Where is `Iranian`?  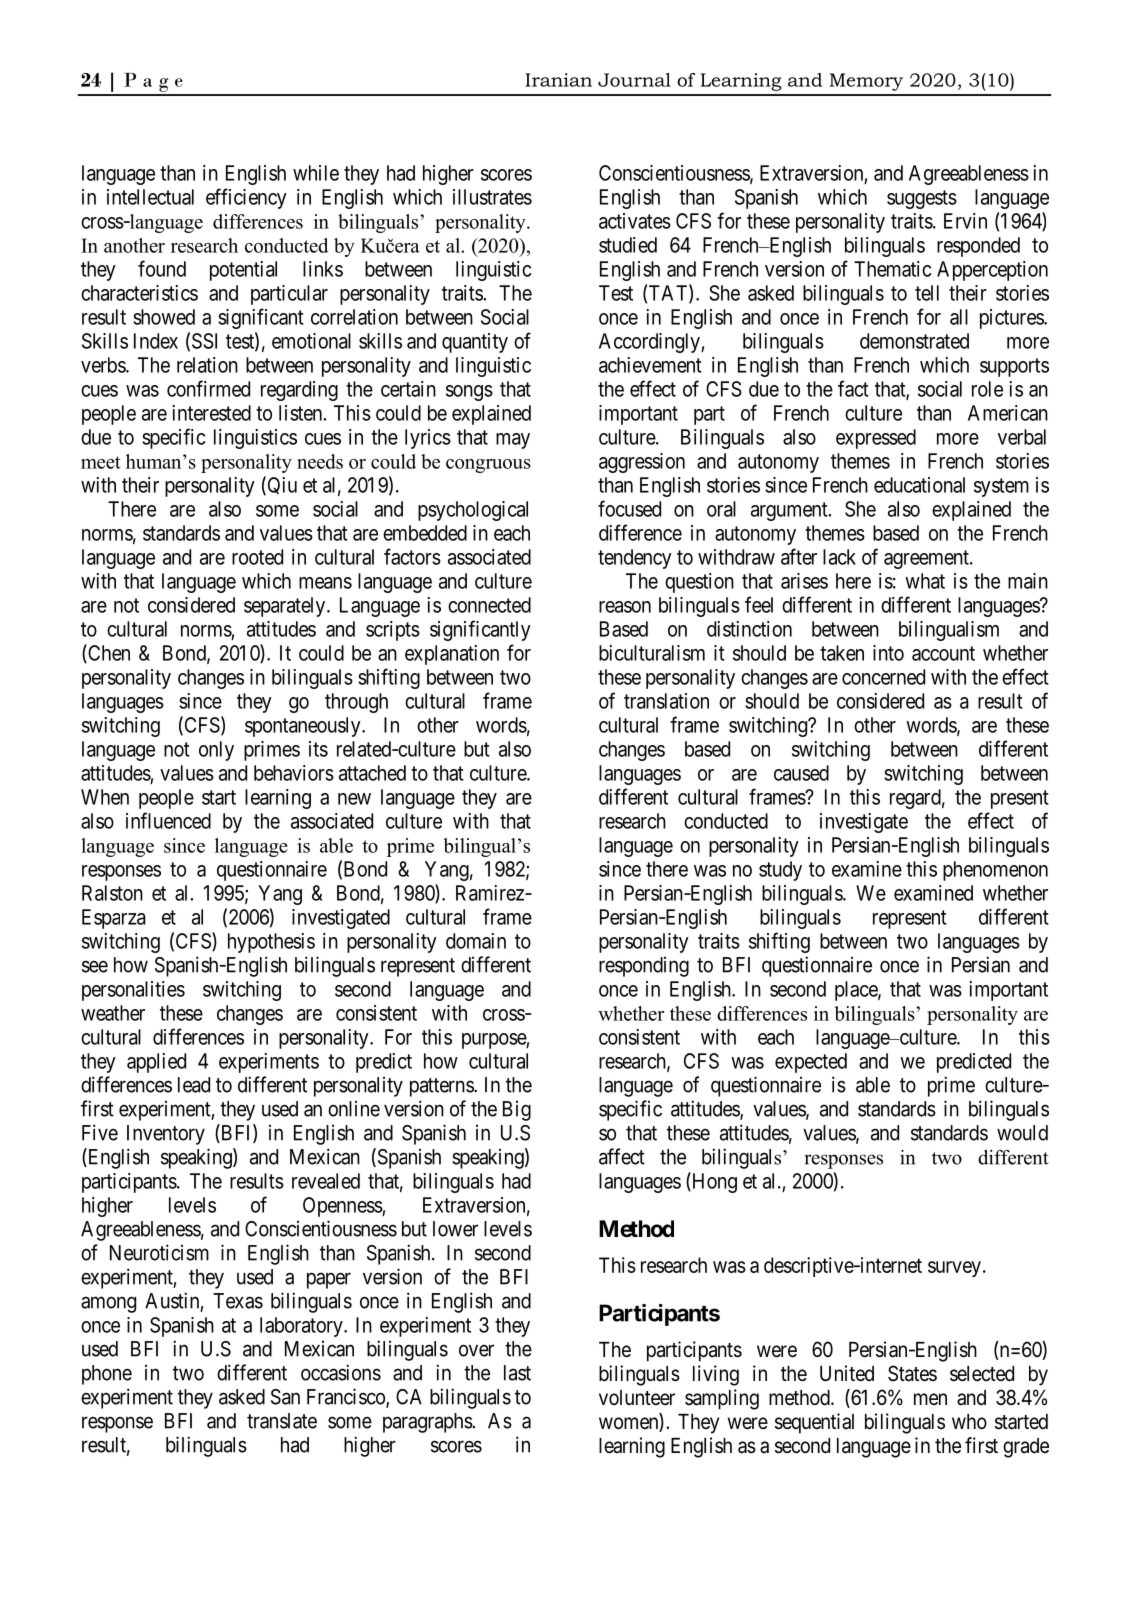 Iranian is located at coordinates (558, 80).
